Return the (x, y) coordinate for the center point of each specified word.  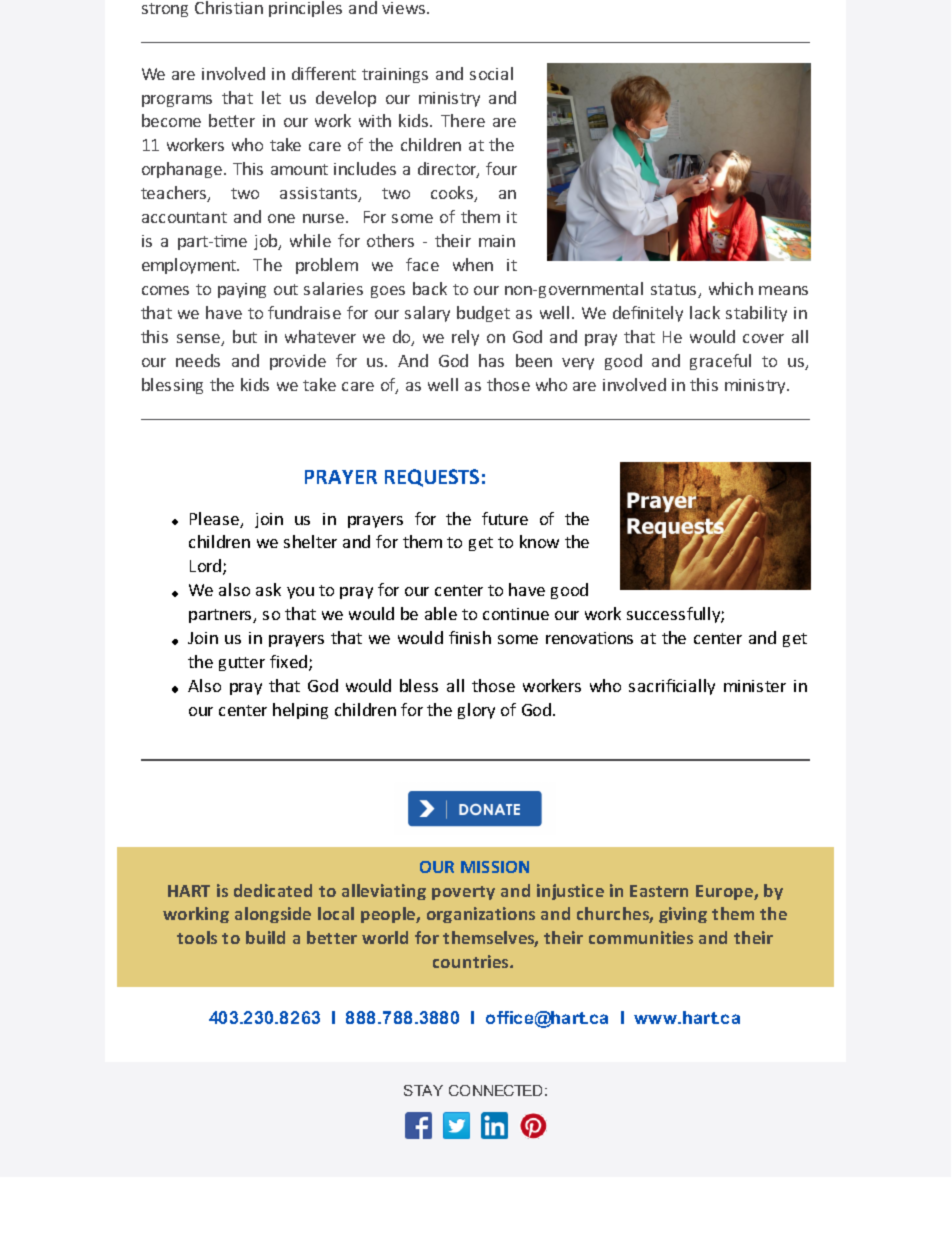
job (267, 242)
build (265, 937)
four (501, 168)
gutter (242, 664)
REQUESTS (432, 478)
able (441, 613)
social (491, 73)
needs (198, 360)
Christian (229, 7)
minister (755, 686)
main (497, 241)
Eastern (659, 891)
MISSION (495, 867)
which (731, 288)
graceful (720, 362)
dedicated (273, 890)
